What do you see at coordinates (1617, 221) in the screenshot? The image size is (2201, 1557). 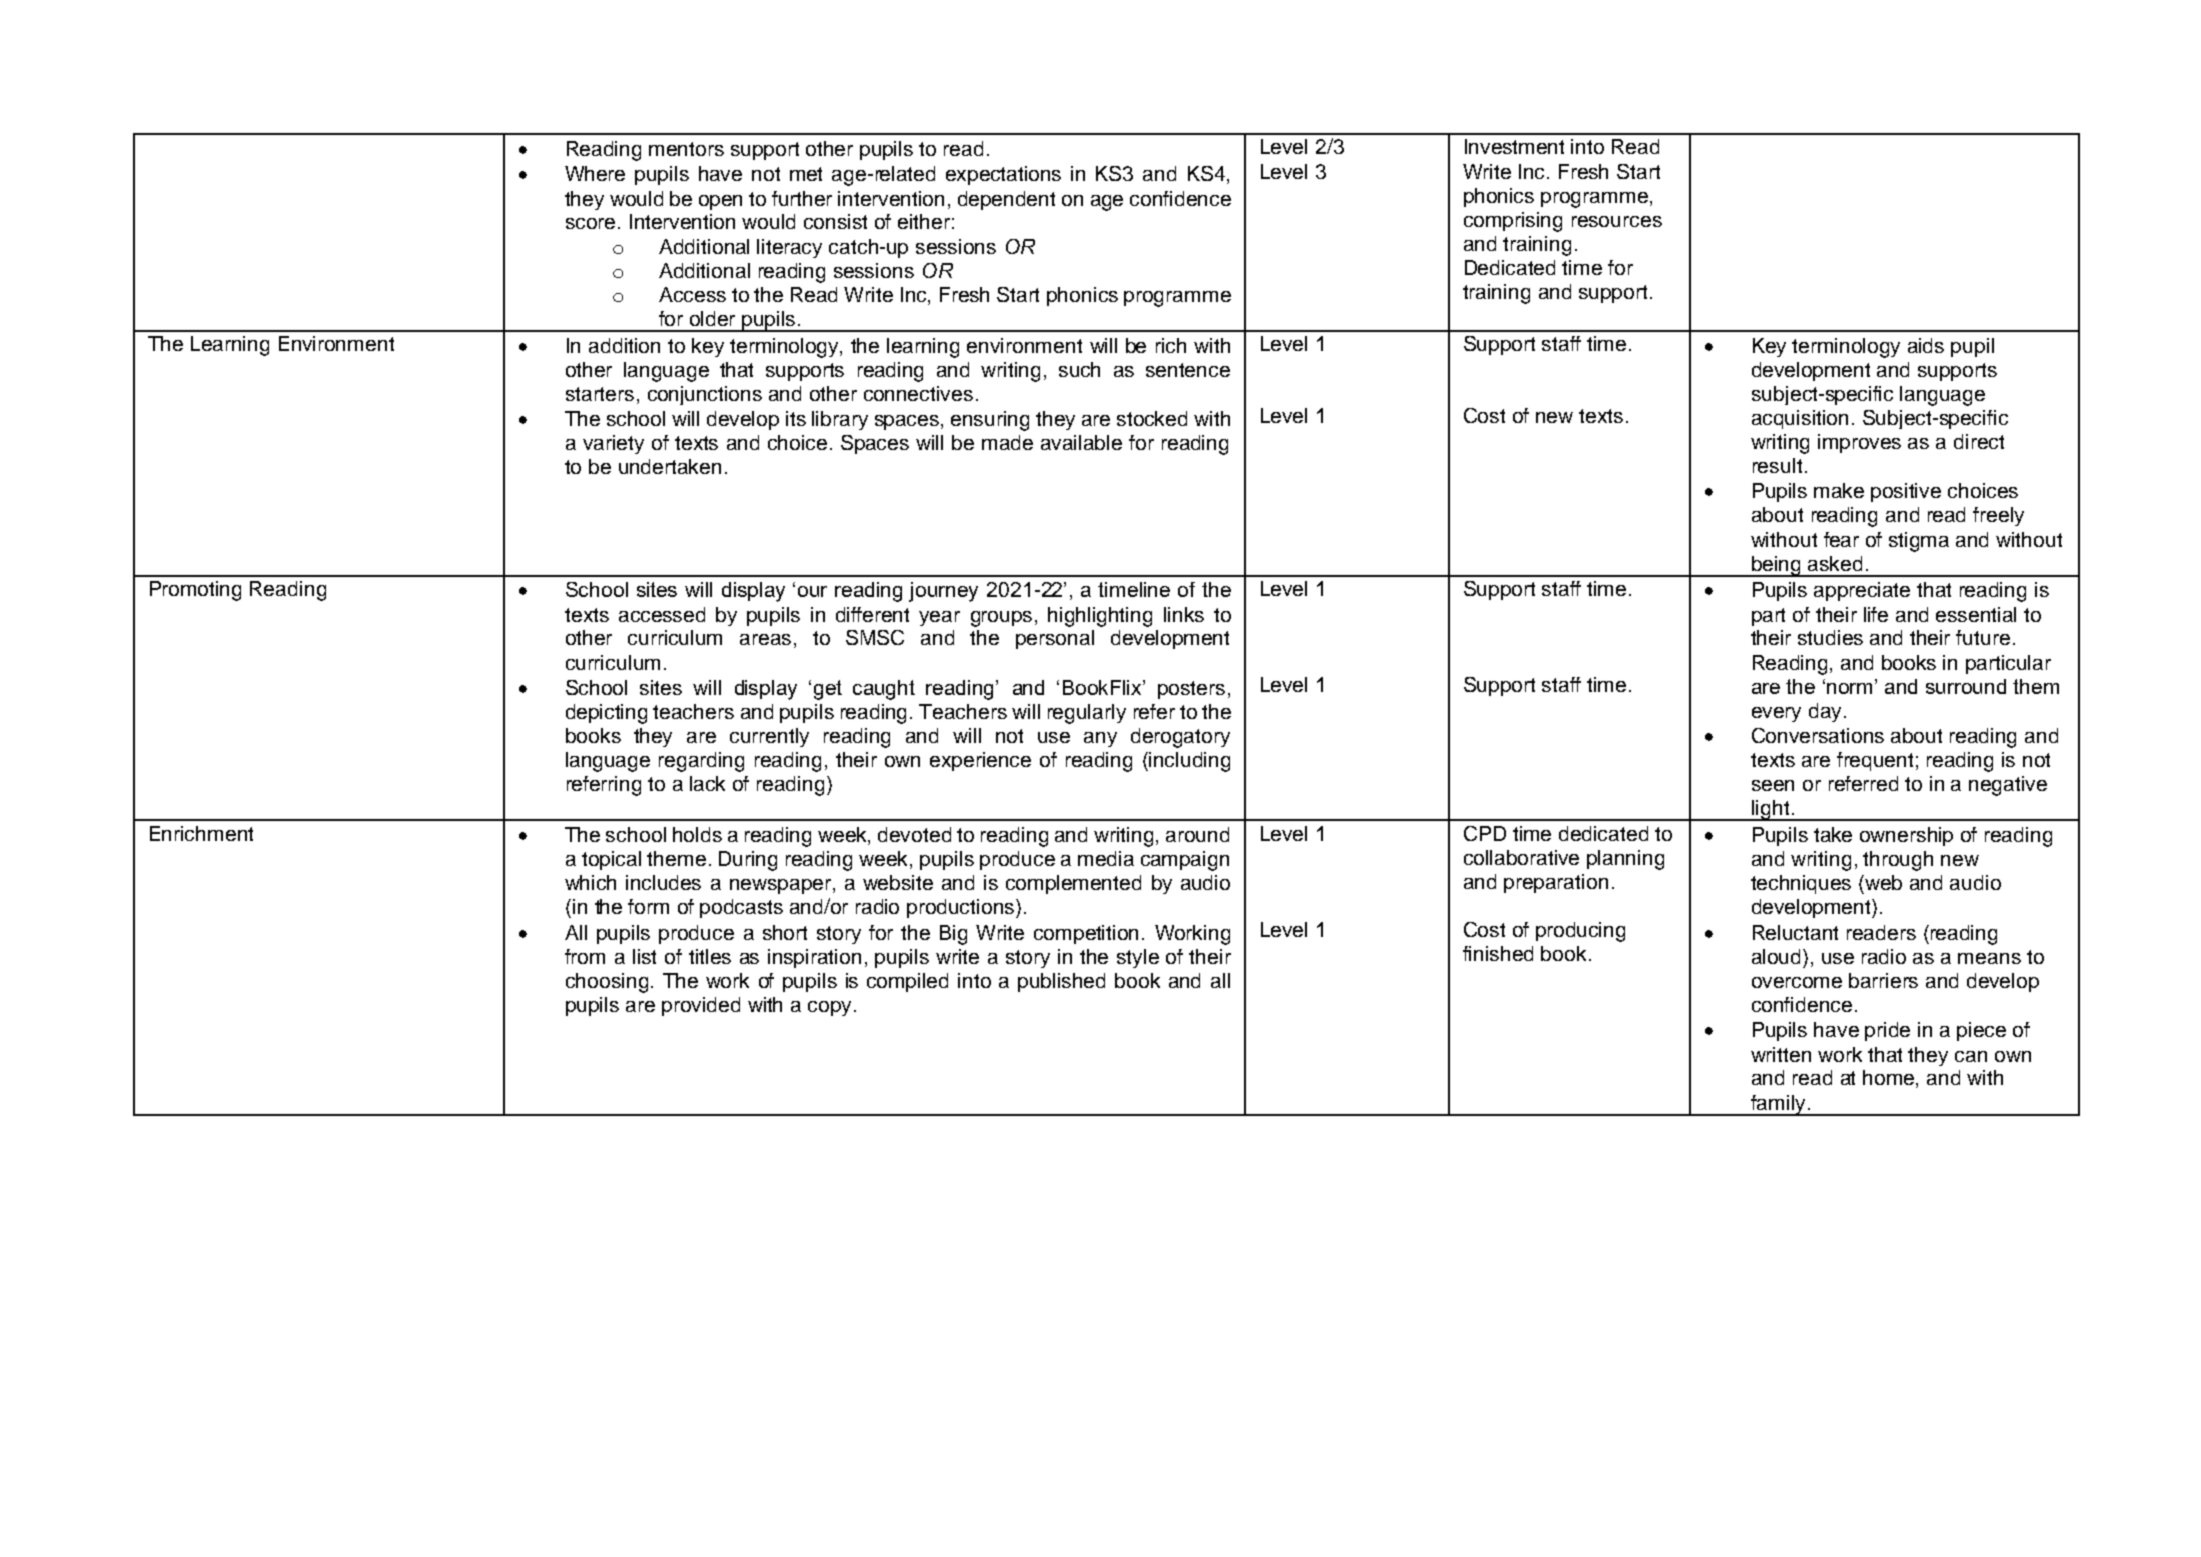 I see `resources` at bounding box center [1617, 221].
